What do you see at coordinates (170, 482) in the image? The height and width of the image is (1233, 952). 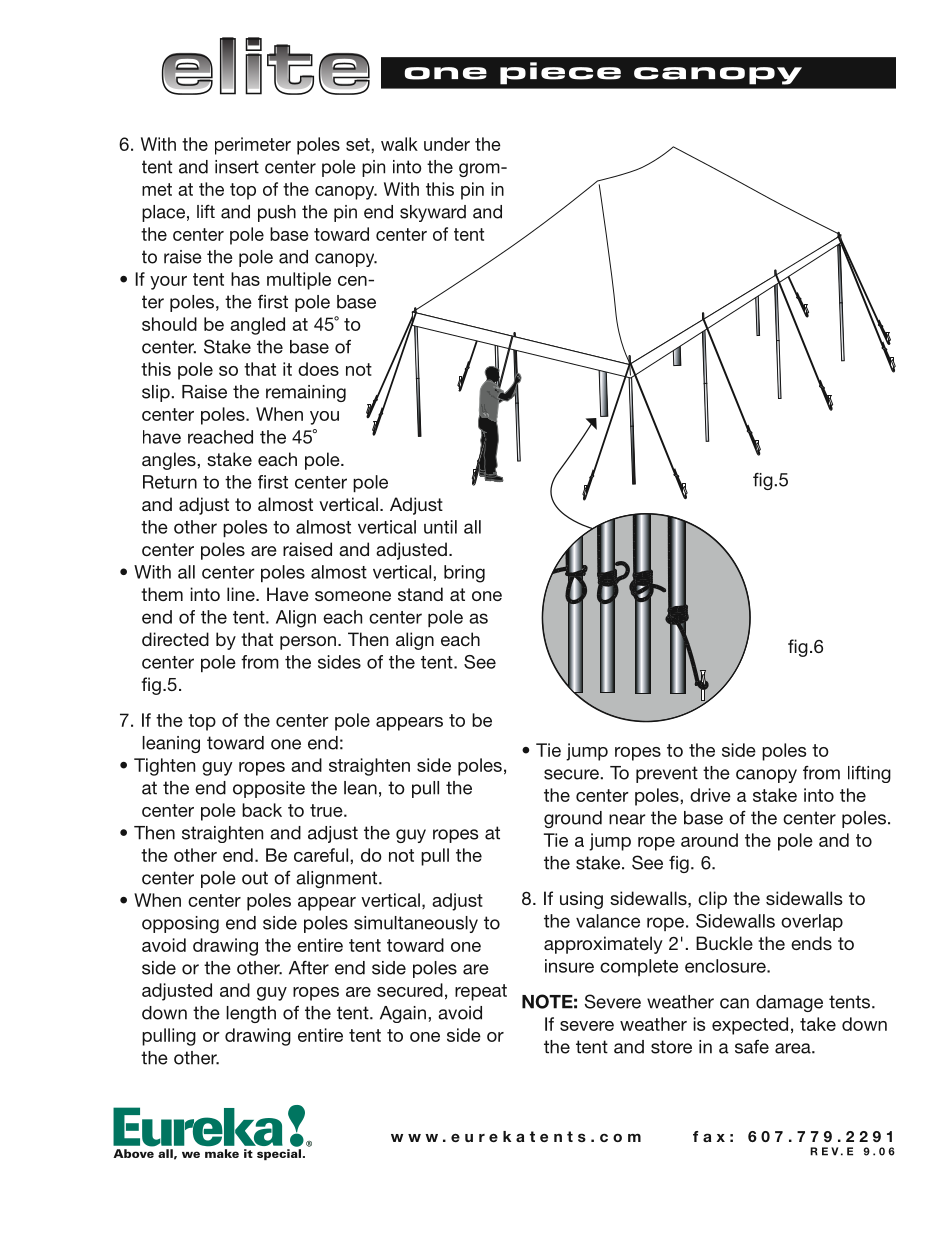 I see `Return` at bounding box center [170, 482].
